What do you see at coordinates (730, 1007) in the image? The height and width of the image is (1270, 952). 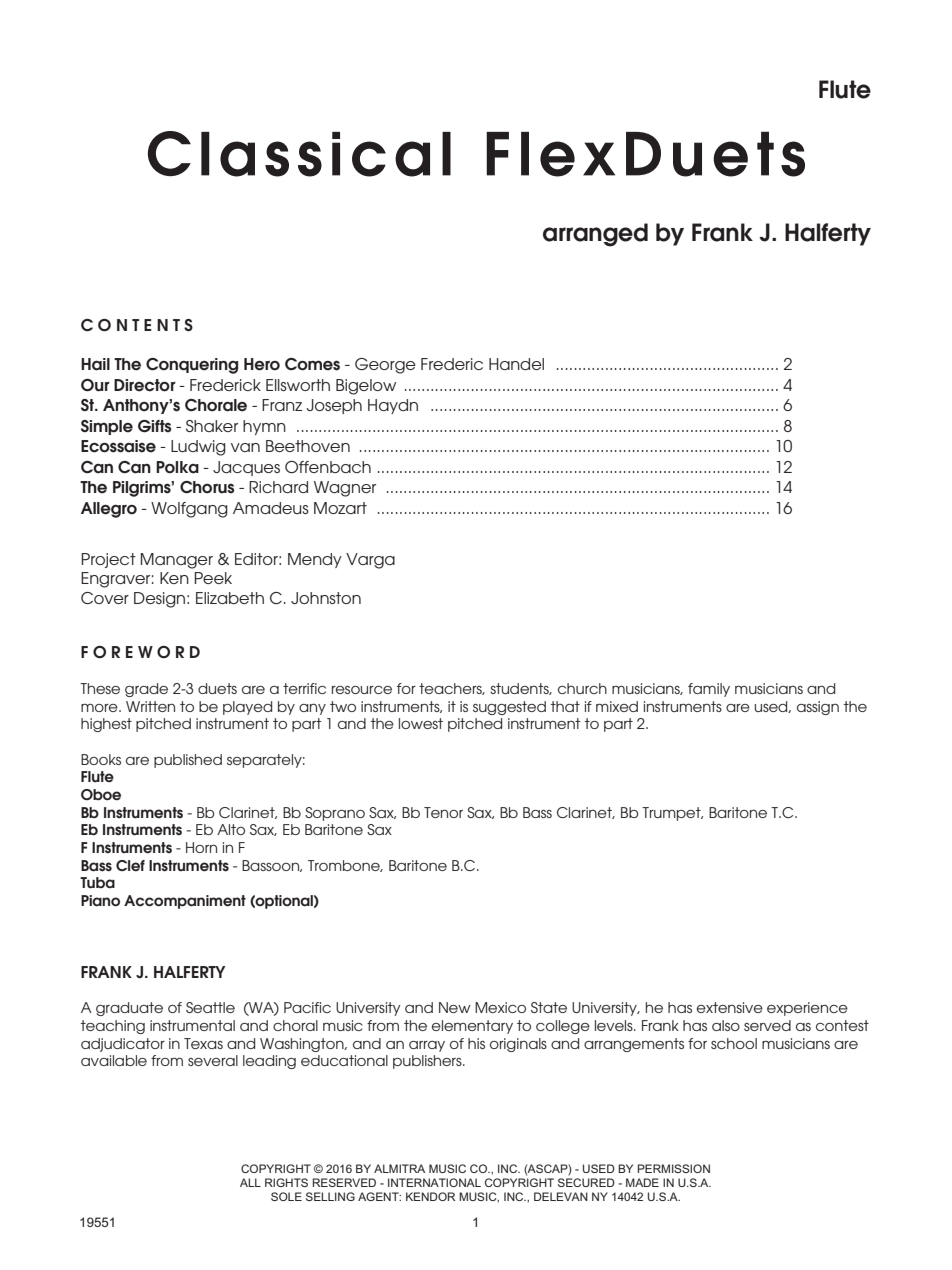 I see `extensive` at bounding box center [730, 1007].
